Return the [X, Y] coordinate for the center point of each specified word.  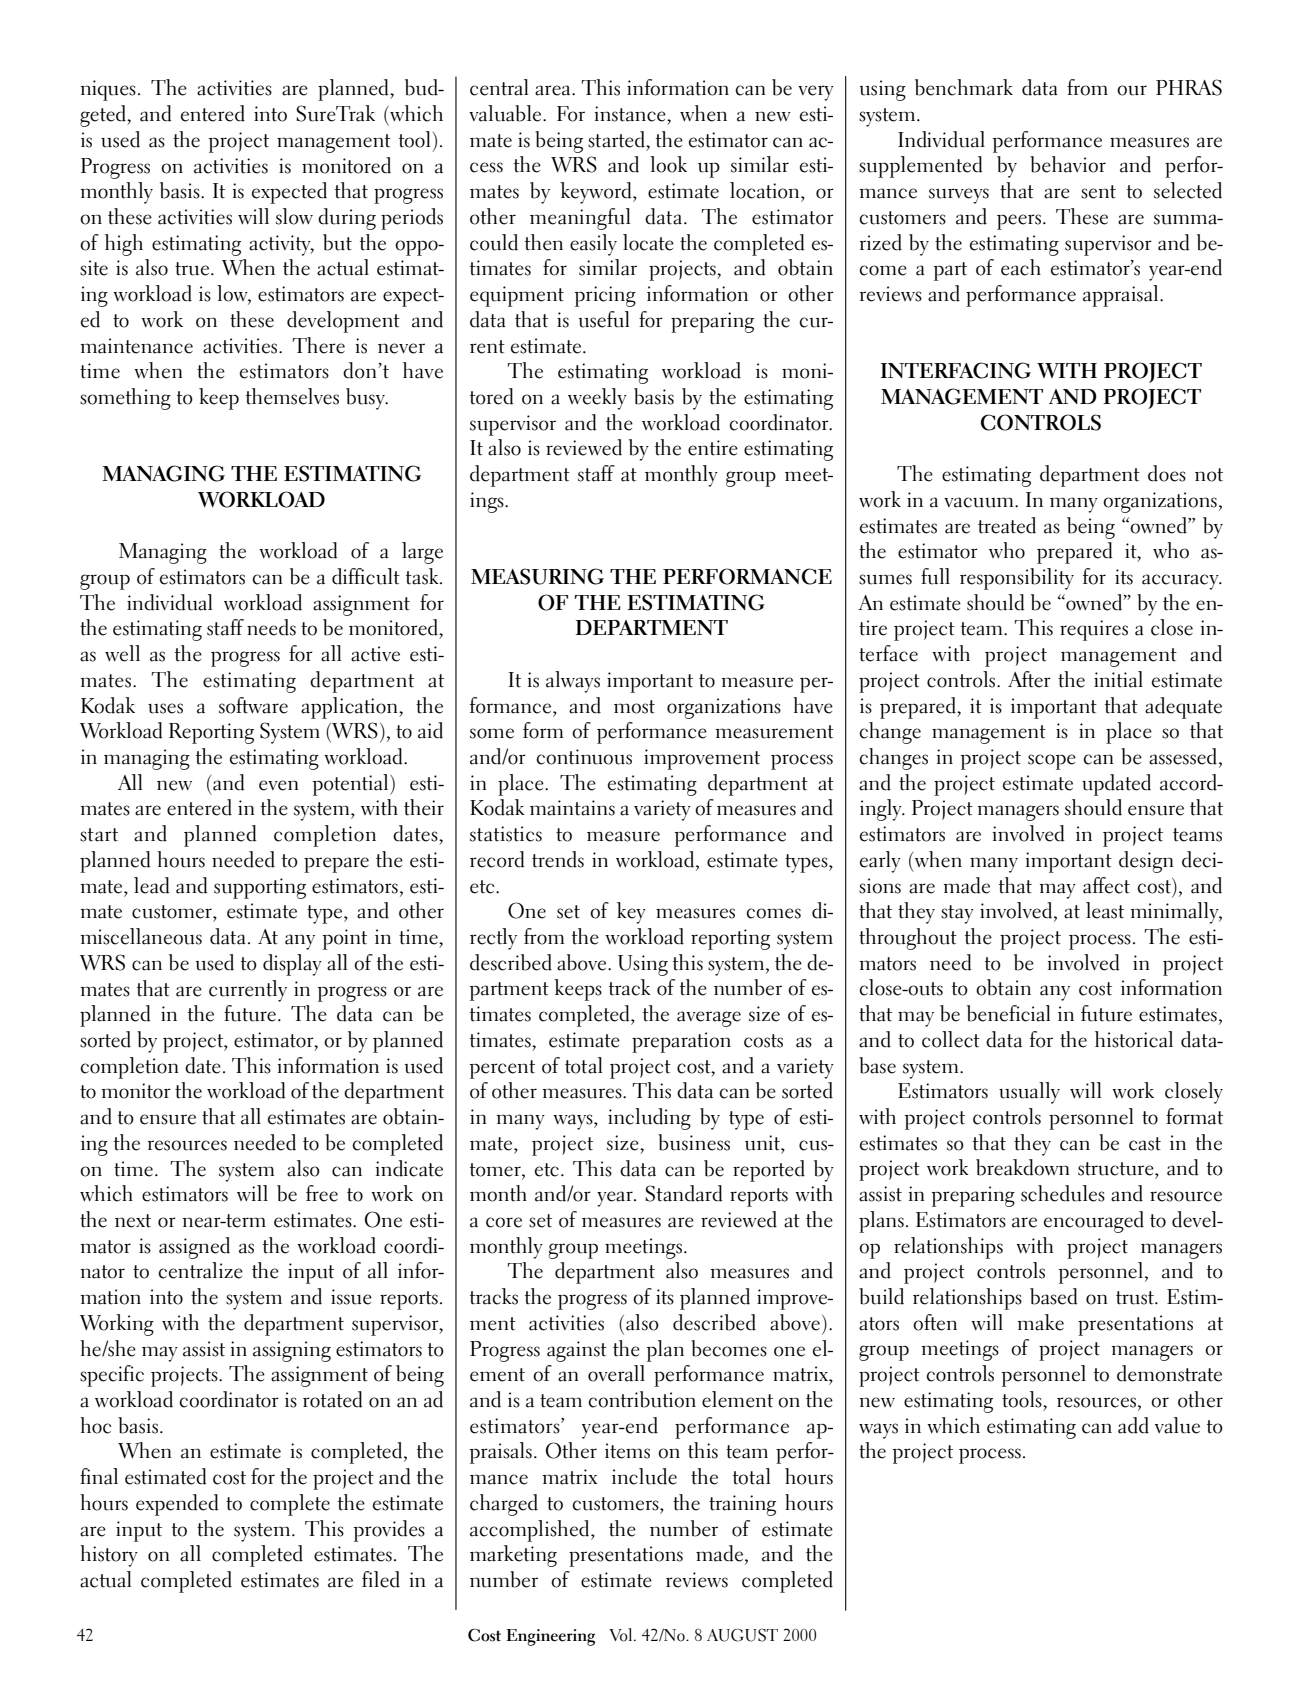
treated [1007, 525]
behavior [1068, 164]
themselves [292, 396]
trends [558, 859]
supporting [260, 888]
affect [1106, 885]
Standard [684, 1193]
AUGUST [742, 1635]
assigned [194, 1248]
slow [294, 216]
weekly [597, 399]
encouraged [1094, 1222]
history [109, 1556]
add [1133, 1425]
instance [631, 114]
